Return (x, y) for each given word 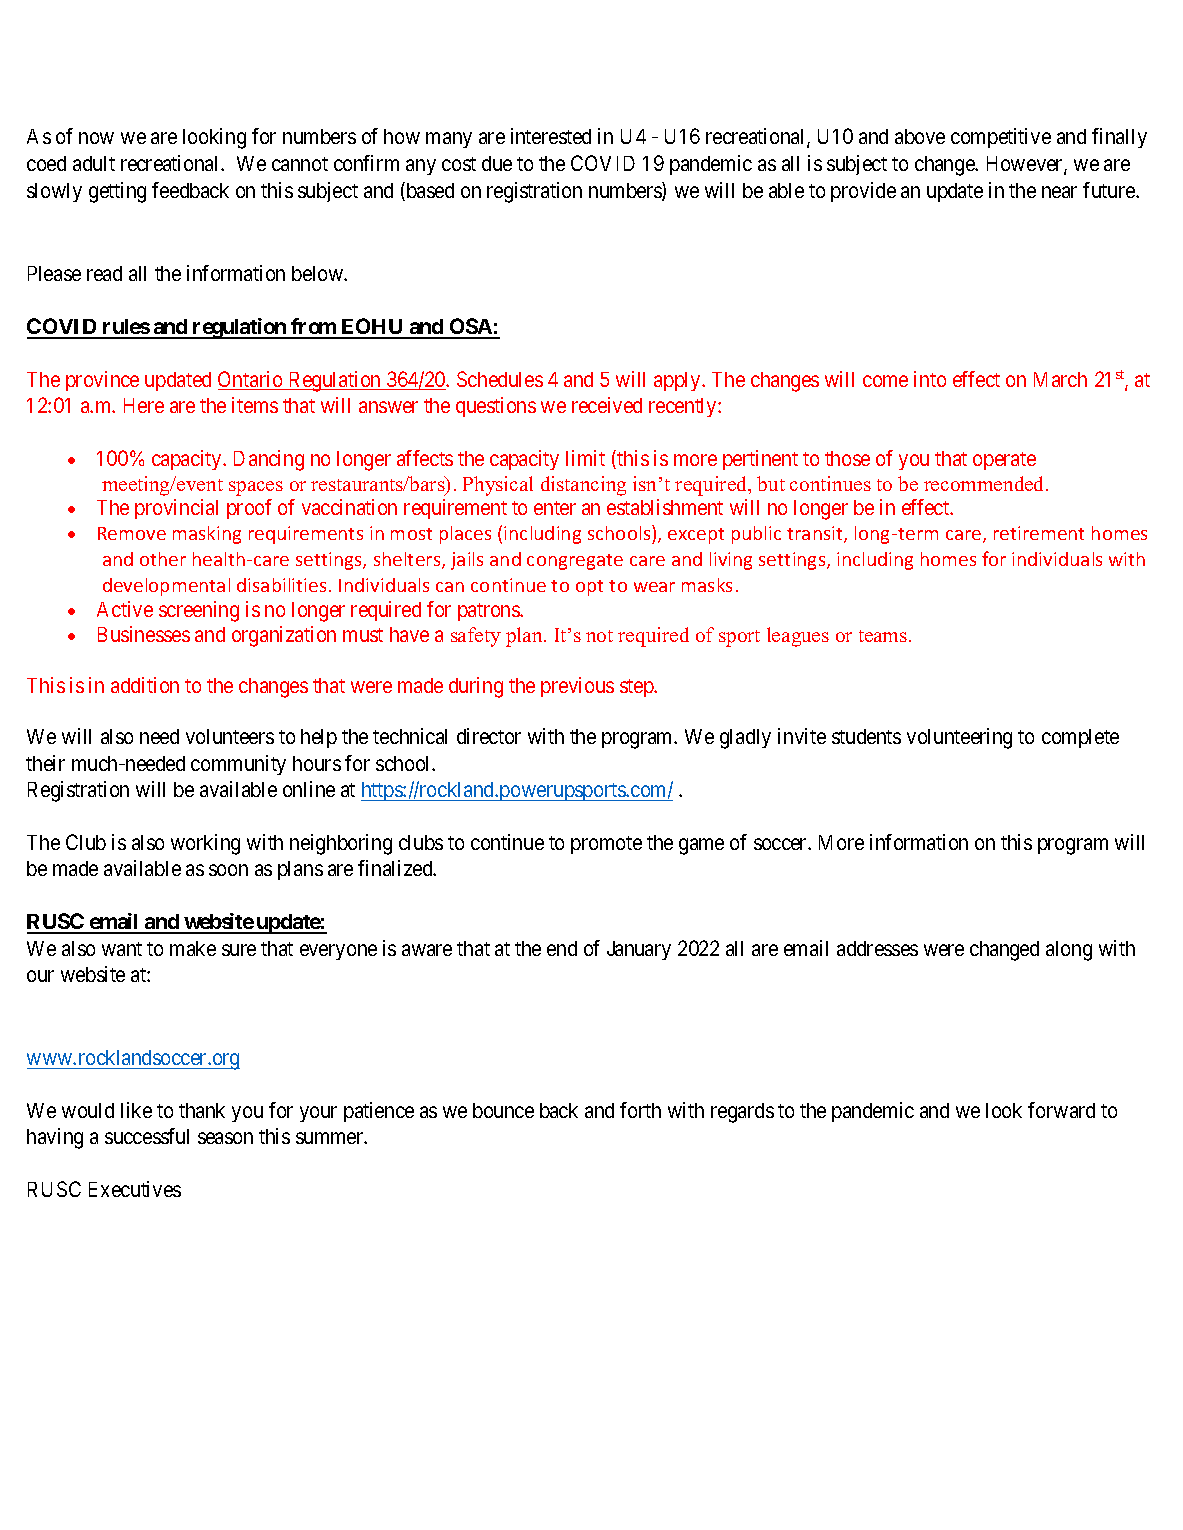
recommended (985, 483)
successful (147, 1136)
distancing (583, 486)
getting (117, 192)
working (205, 844)
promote (606, 845)
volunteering (959, 738)
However (1026, 165)
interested (551, 136)
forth (640, 1110)
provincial (176, 509)
